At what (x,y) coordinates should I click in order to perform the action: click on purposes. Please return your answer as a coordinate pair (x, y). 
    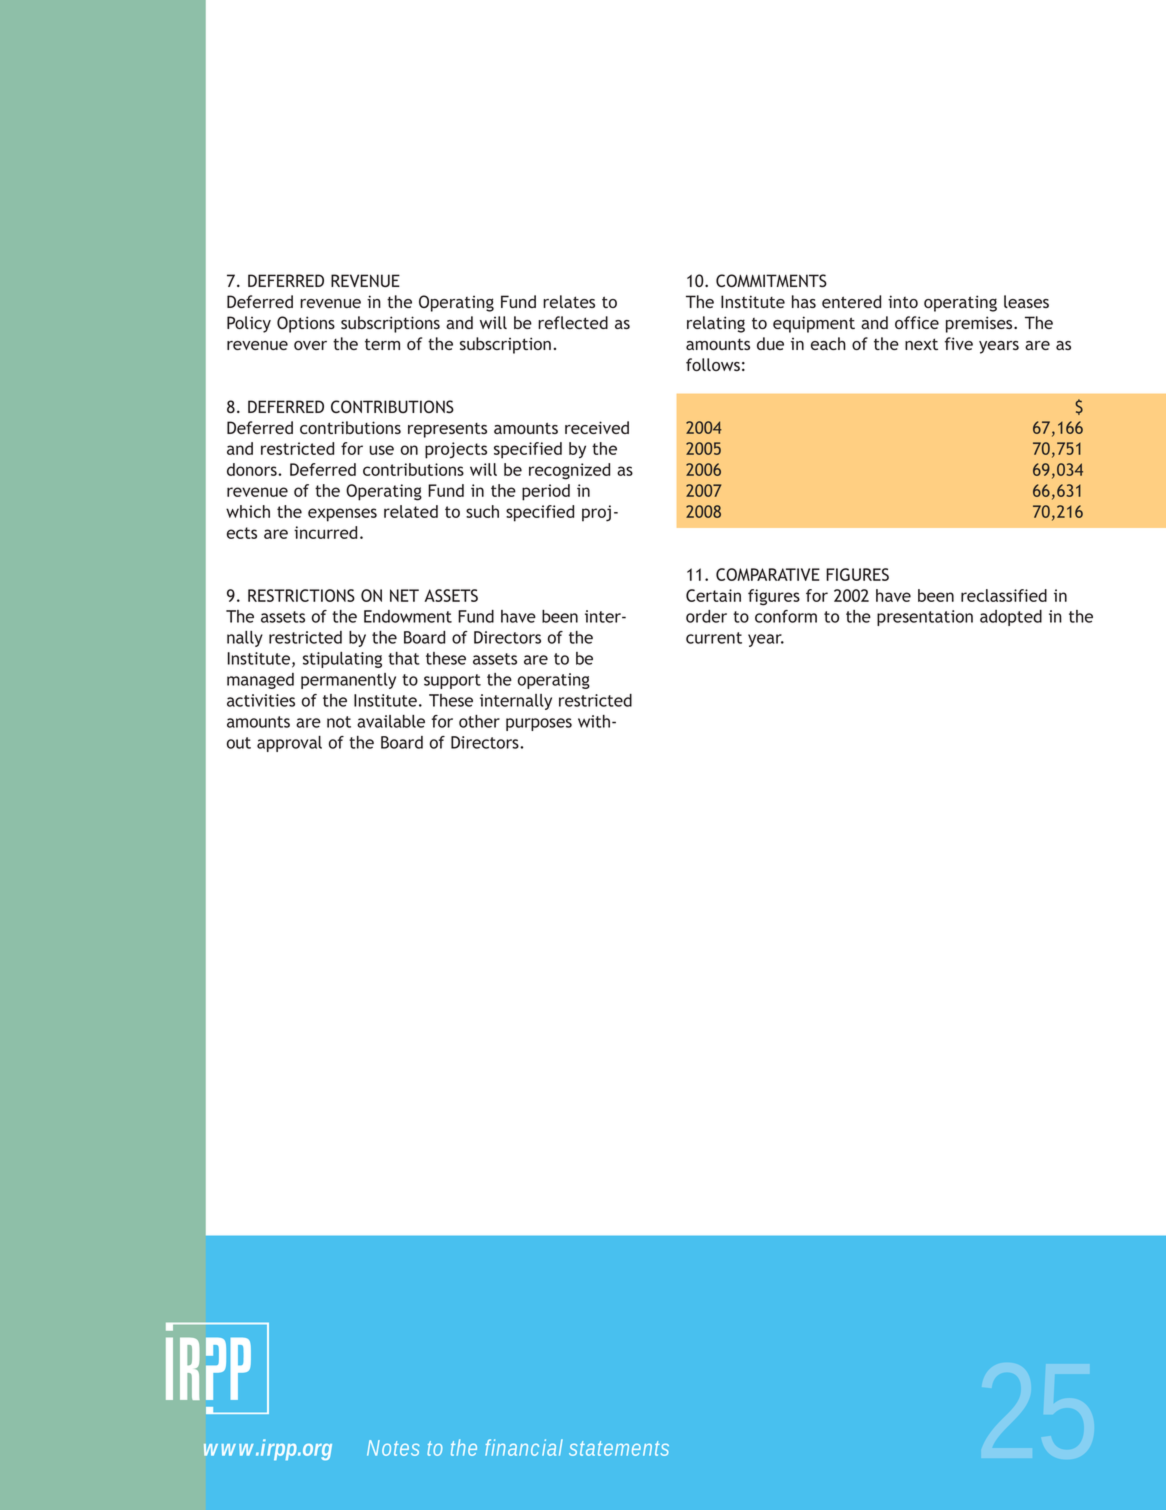
    Looking at the image, I should click on (539, 724).
